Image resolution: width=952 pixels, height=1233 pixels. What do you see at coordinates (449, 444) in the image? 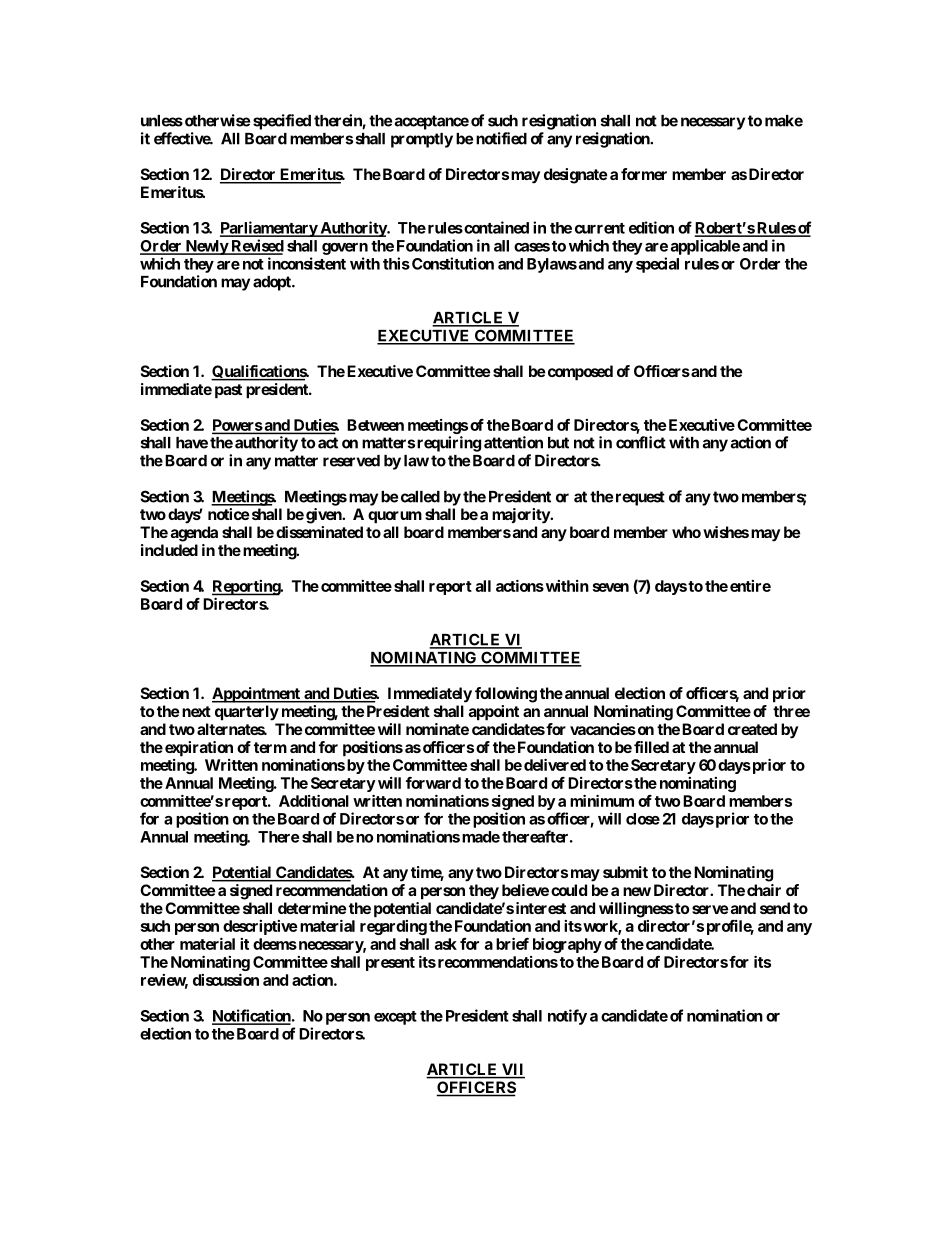
I see `requiring` at bounding box center [449, 444].
